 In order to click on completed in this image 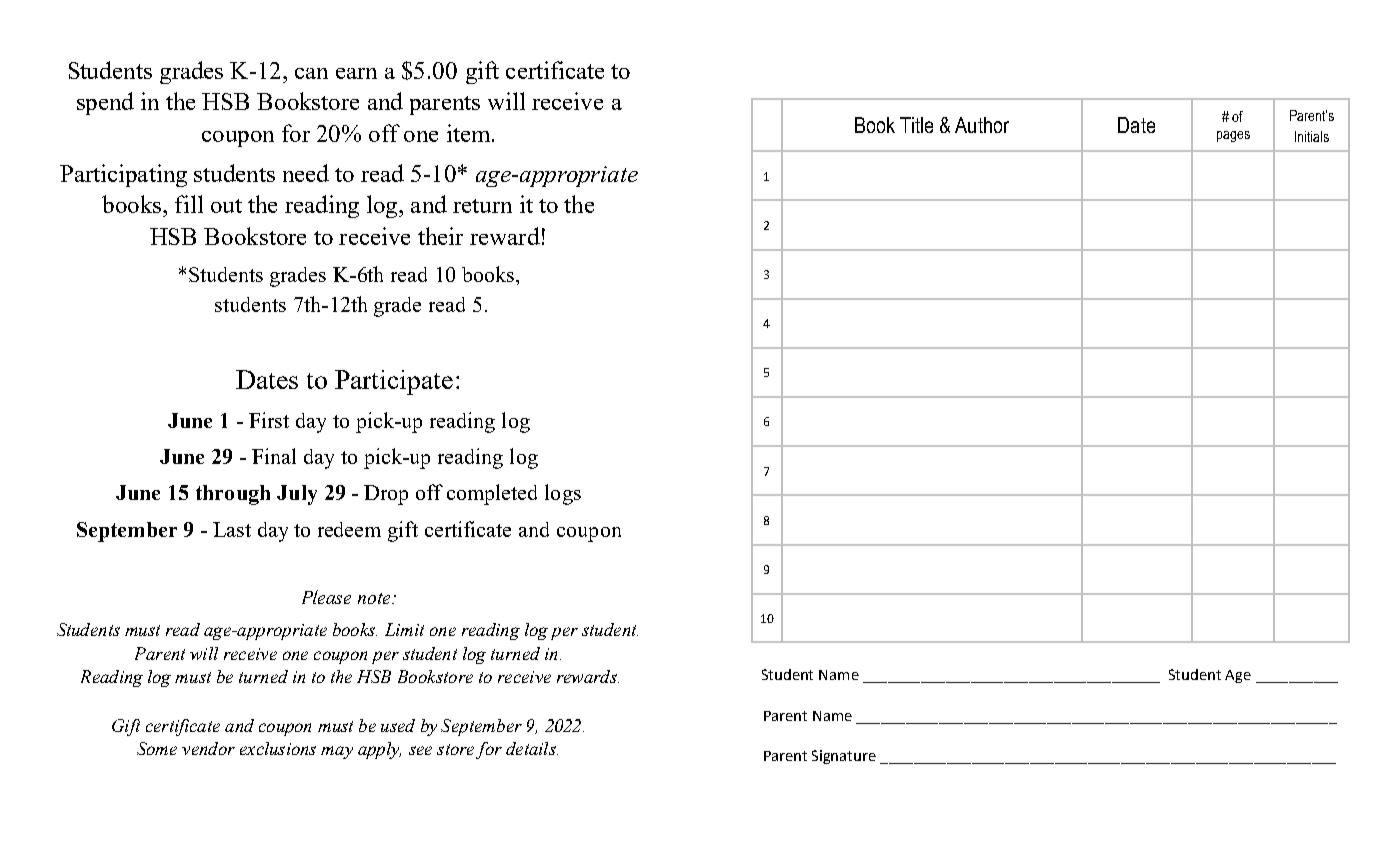, I will do `click(492, 494)`.
